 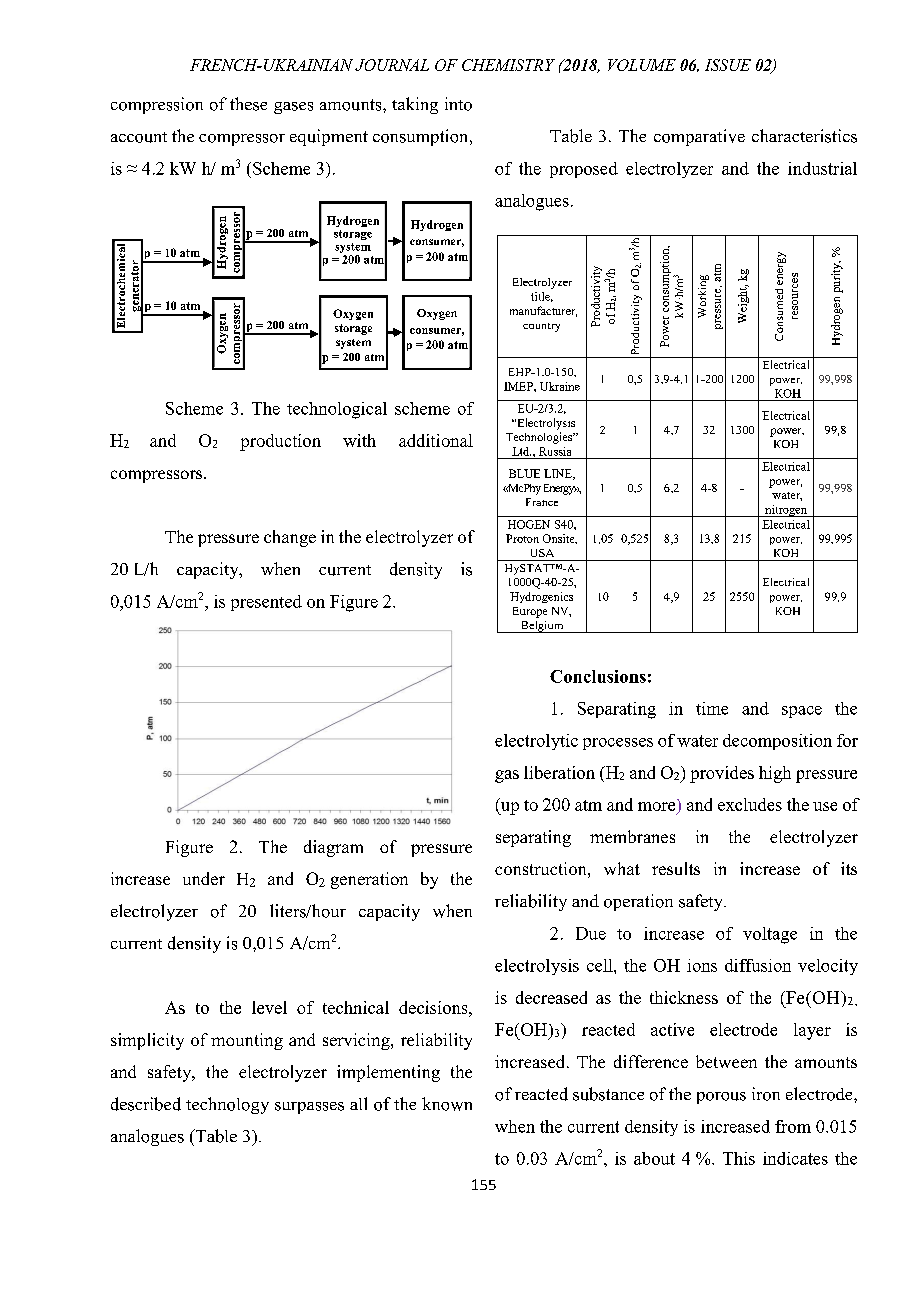 What do you see at coordinates (248, 104) in the image?
I see `these` at bounding box center [248, 104].
